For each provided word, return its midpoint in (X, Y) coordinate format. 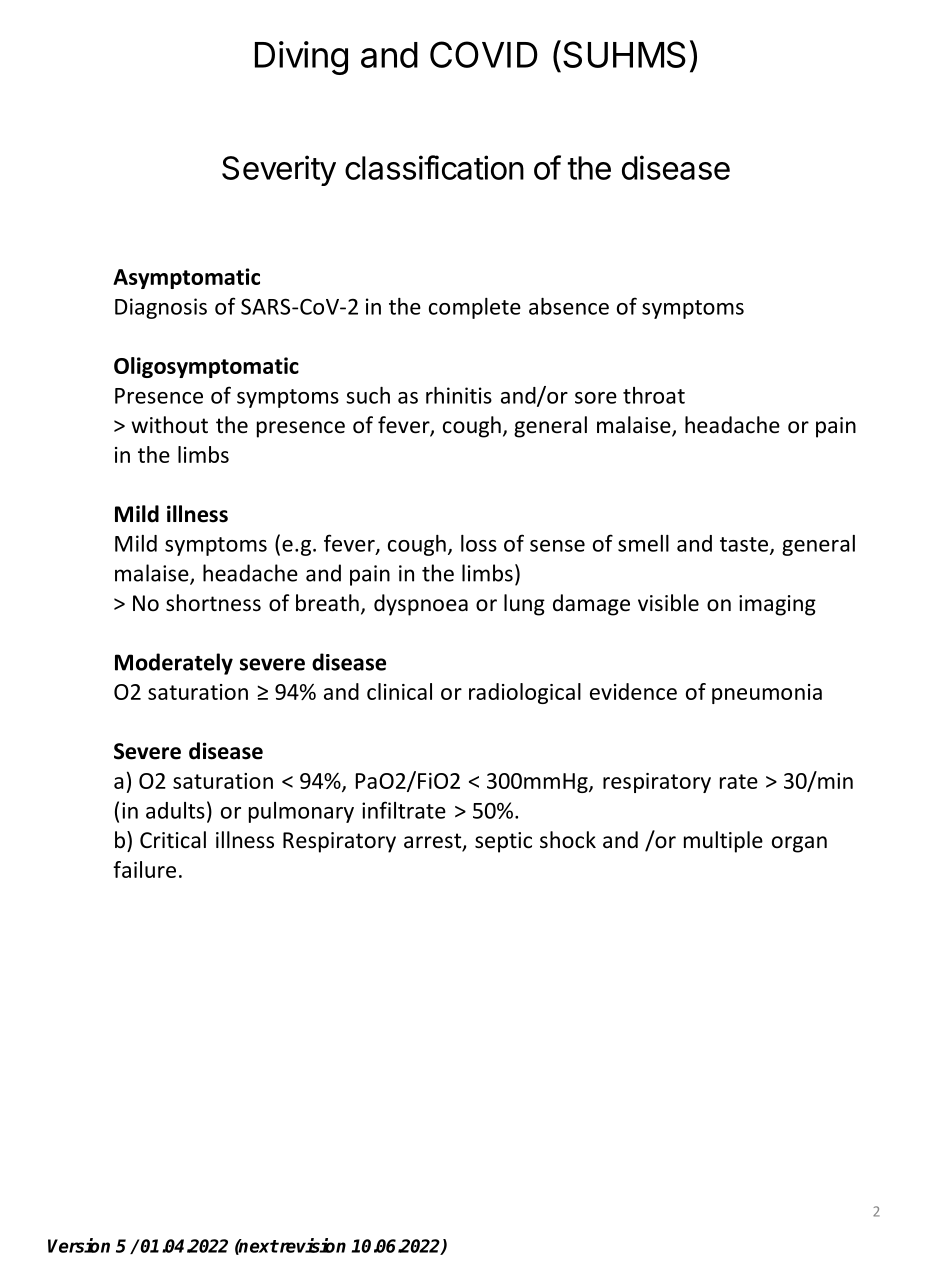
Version (79, 1245)
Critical (173, 840)
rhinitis (459, 395)
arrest (434, 842)
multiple (723, 842)
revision (312, 1245)
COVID (484, 54)
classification (434, 167)
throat (654, 395)
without (169, 425)
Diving (301, 58)
